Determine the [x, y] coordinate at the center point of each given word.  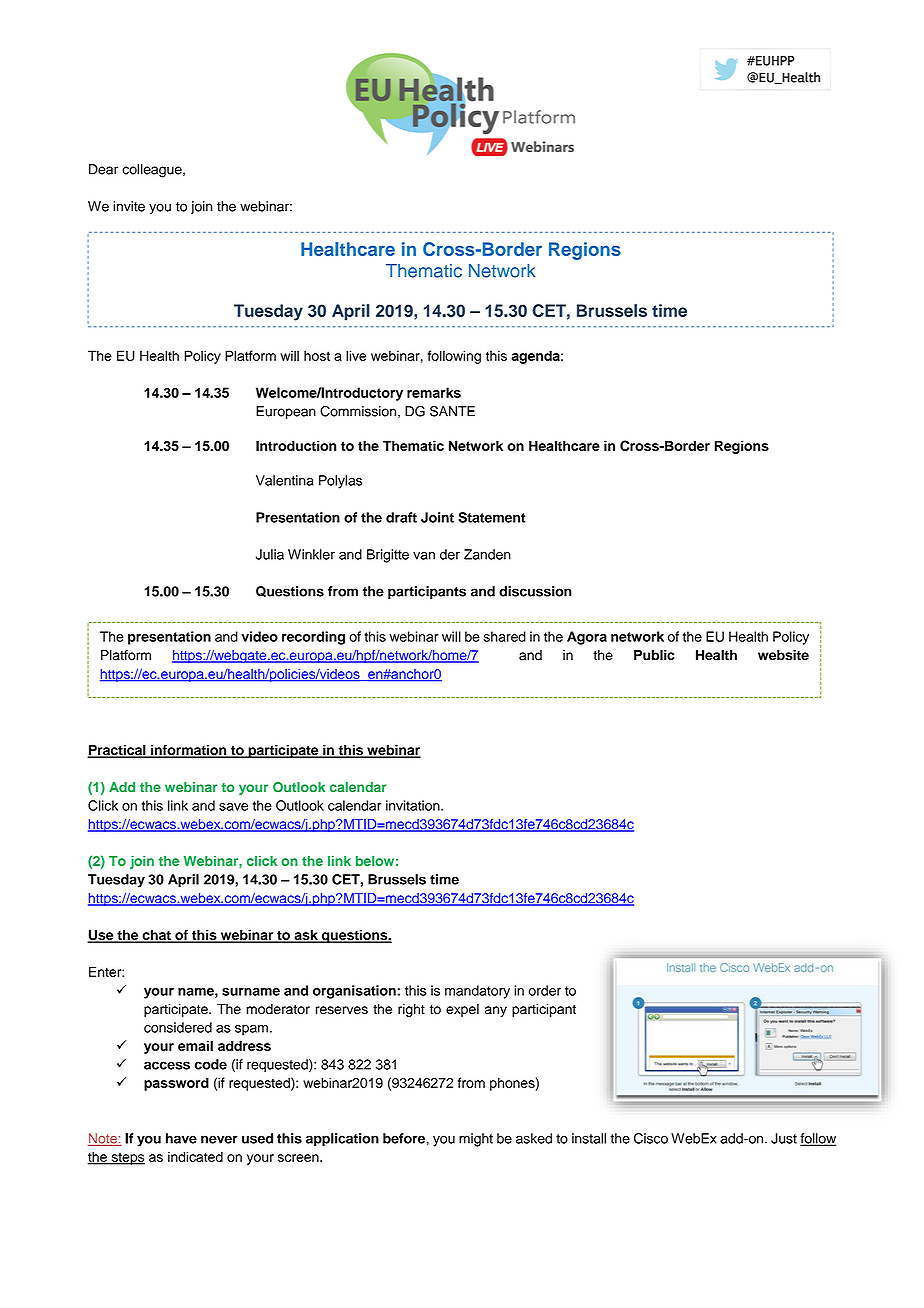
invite [129, 206]
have [181, 1138]
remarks [434, 392]
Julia [270, 554]
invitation [414, 805]
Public [654, 655]
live [356, 355]
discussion [535, 591]
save [233, 807]
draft [401, 517]
